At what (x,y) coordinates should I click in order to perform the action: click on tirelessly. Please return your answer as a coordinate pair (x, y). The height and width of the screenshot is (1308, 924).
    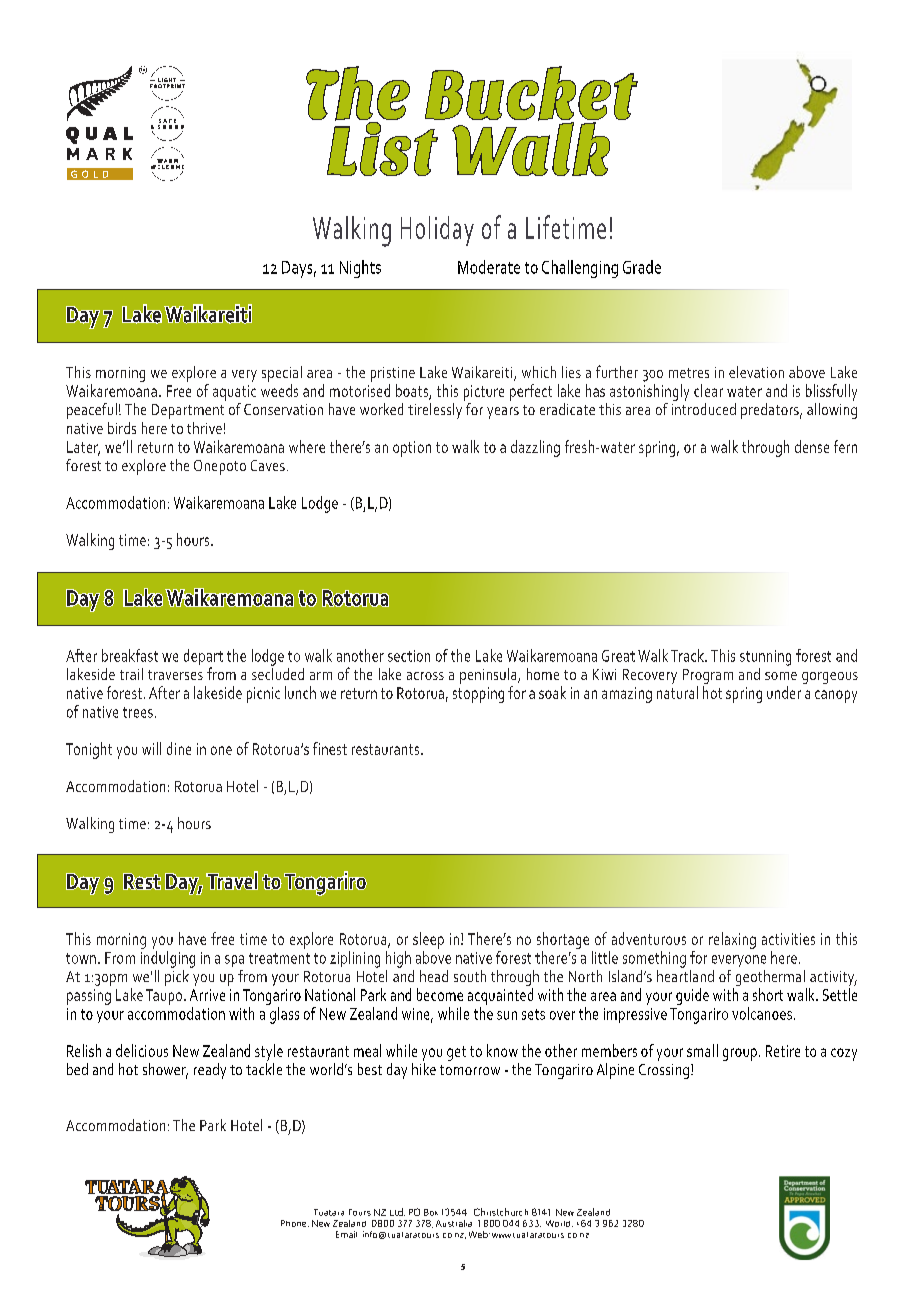
    Looking at the image, I should click on (435, 411).
